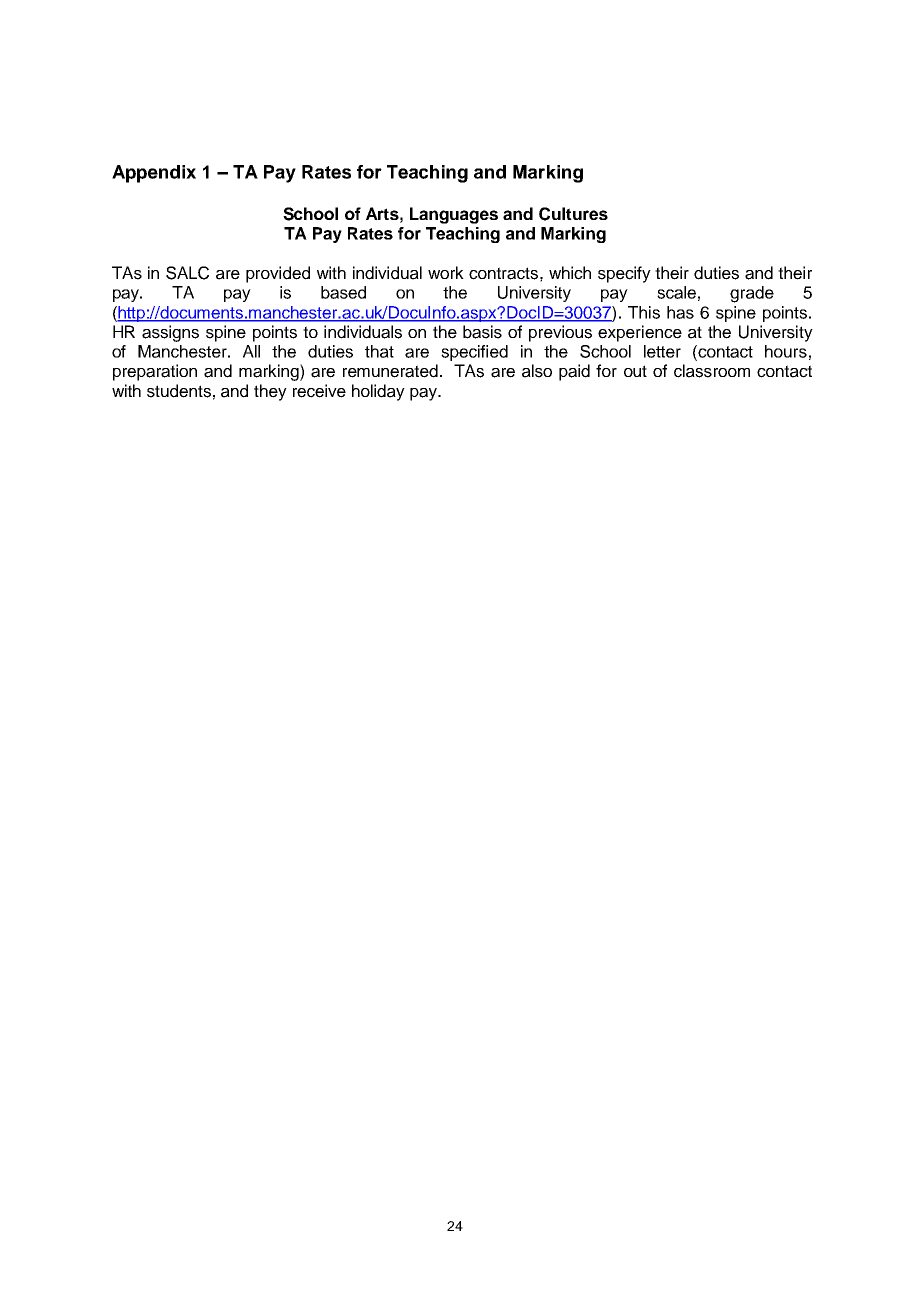 The width and height of the screenshot is (924, 1308). Describe the element at coordinates (343, 292) in the screenshot. I see `based` at that location.
